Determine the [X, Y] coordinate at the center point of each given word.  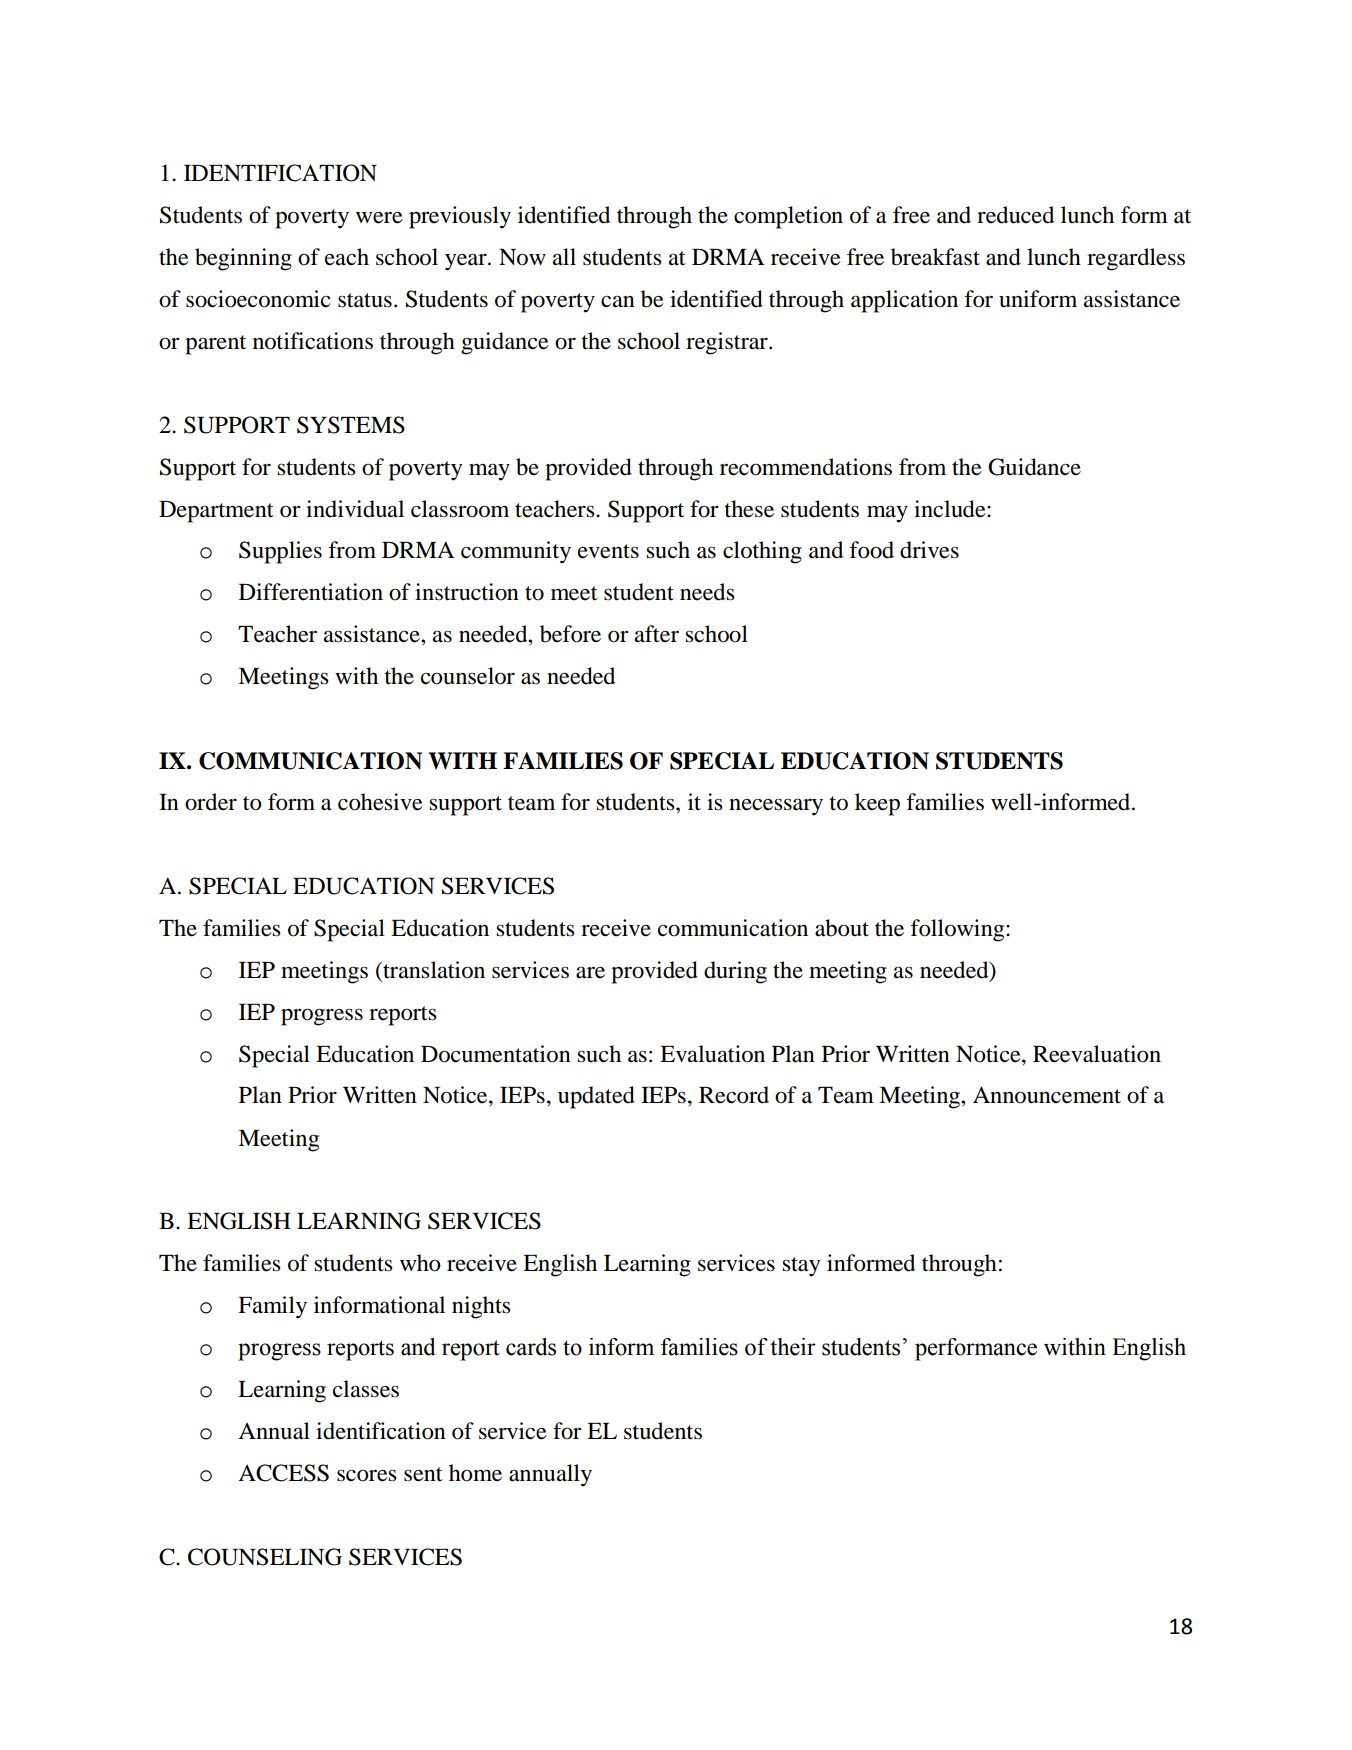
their [793, 1347]
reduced [1015, 215]
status [365, 300]
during [735, 972]
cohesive [380, 802]
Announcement [1047, 1095]
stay [801, 1267]
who [420, 1263]
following [958, 930]
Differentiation [311, 592]
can [618, 301]
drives [929, 550]
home [475, 1473]
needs [707, 592]
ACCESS [283, 1473]
